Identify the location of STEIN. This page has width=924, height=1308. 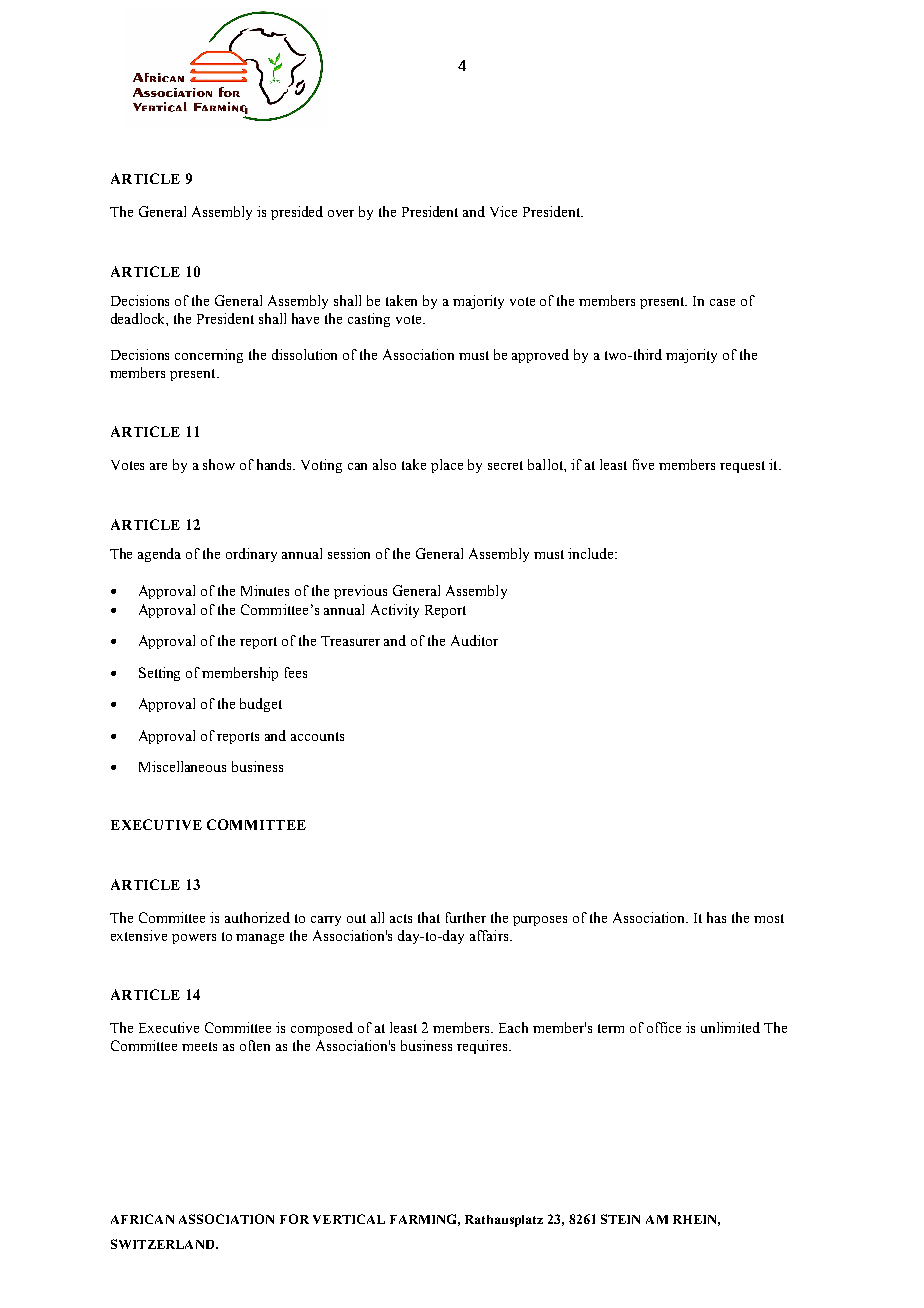
(620, 1219).
